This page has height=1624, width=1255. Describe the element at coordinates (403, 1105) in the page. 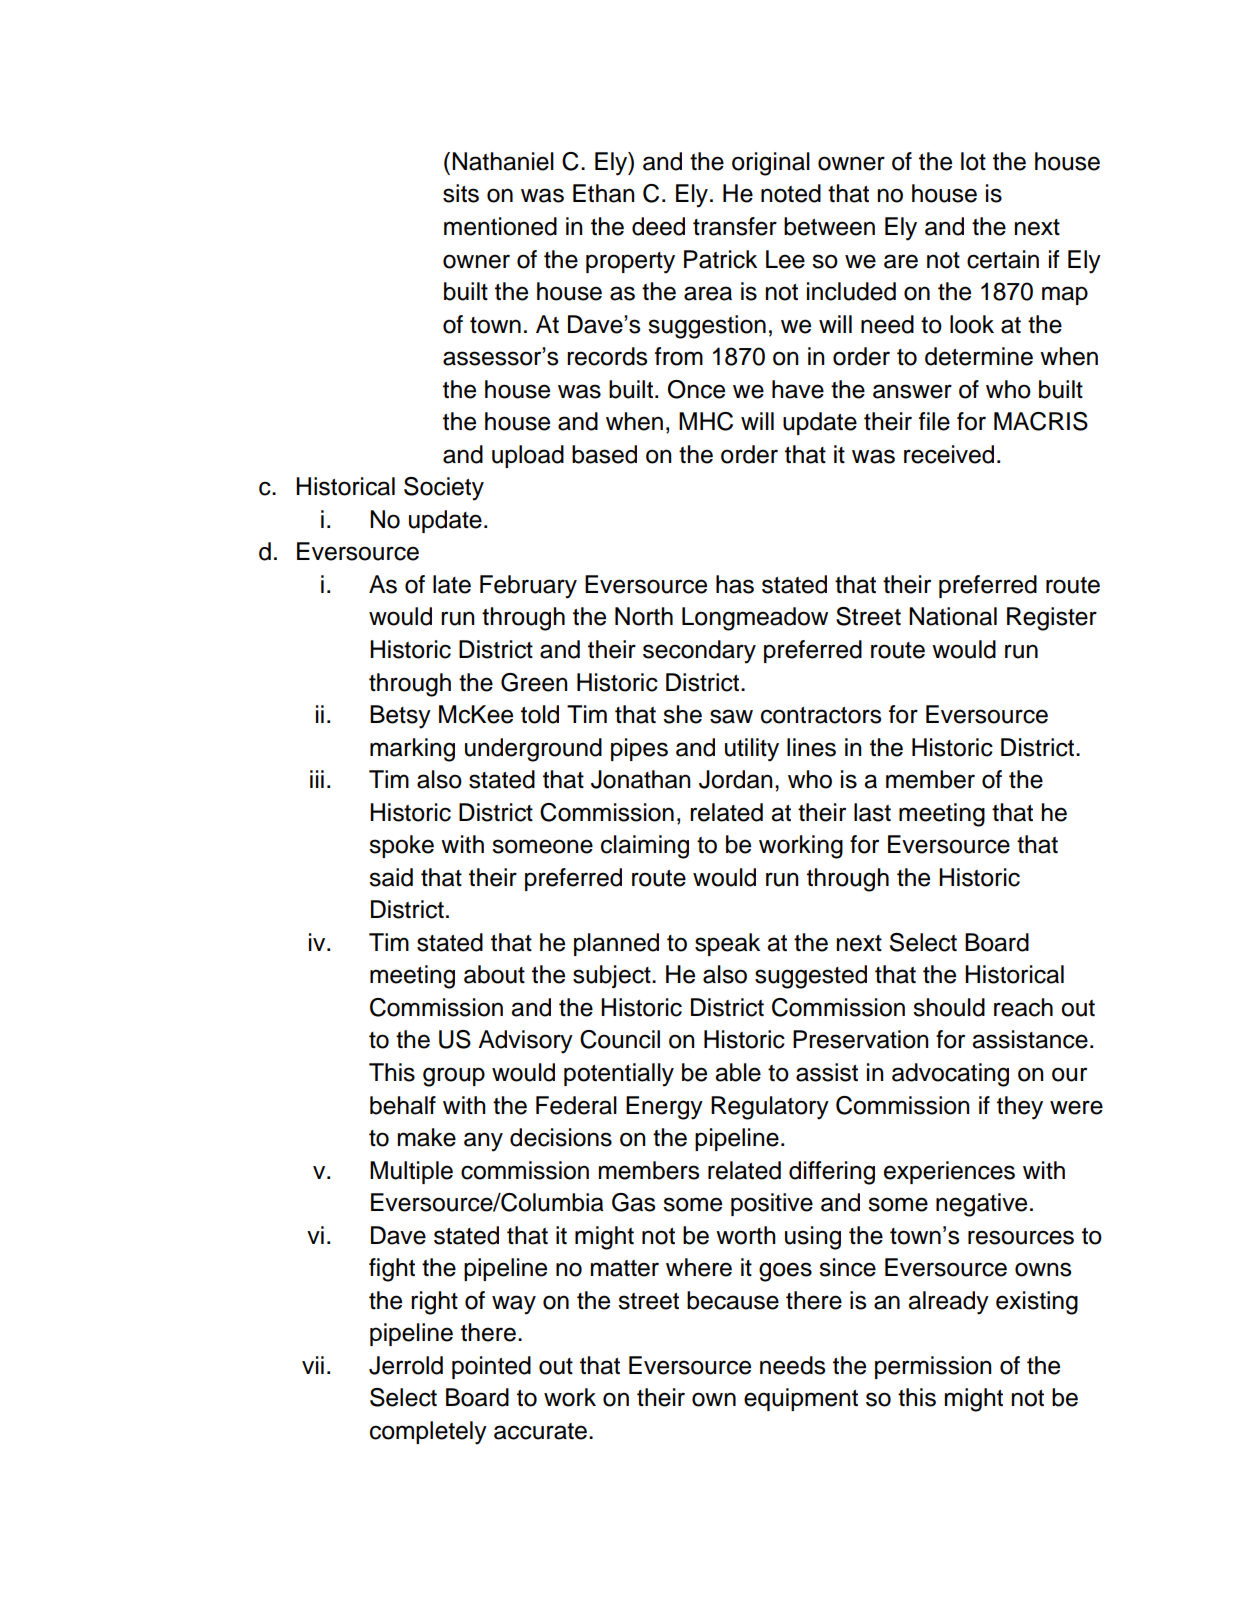

I see `behalf` at that location.
